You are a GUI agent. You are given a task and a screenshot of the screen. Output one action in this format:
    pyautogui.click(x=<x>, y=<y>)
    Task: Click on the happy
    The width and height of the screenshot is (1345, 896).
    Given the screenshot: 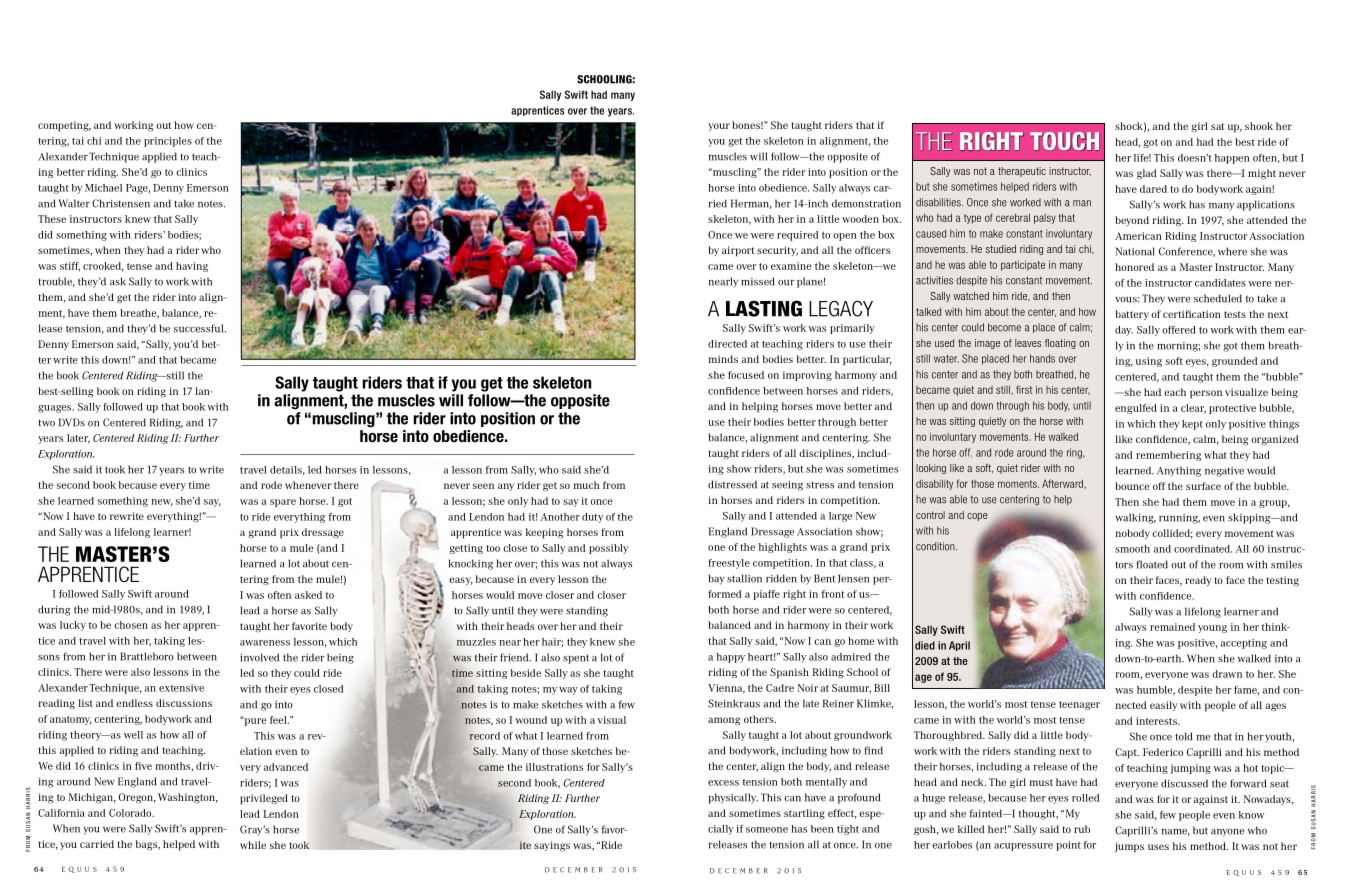 What is the action you would take?
    pyautogui.click(x=731, y=658)
